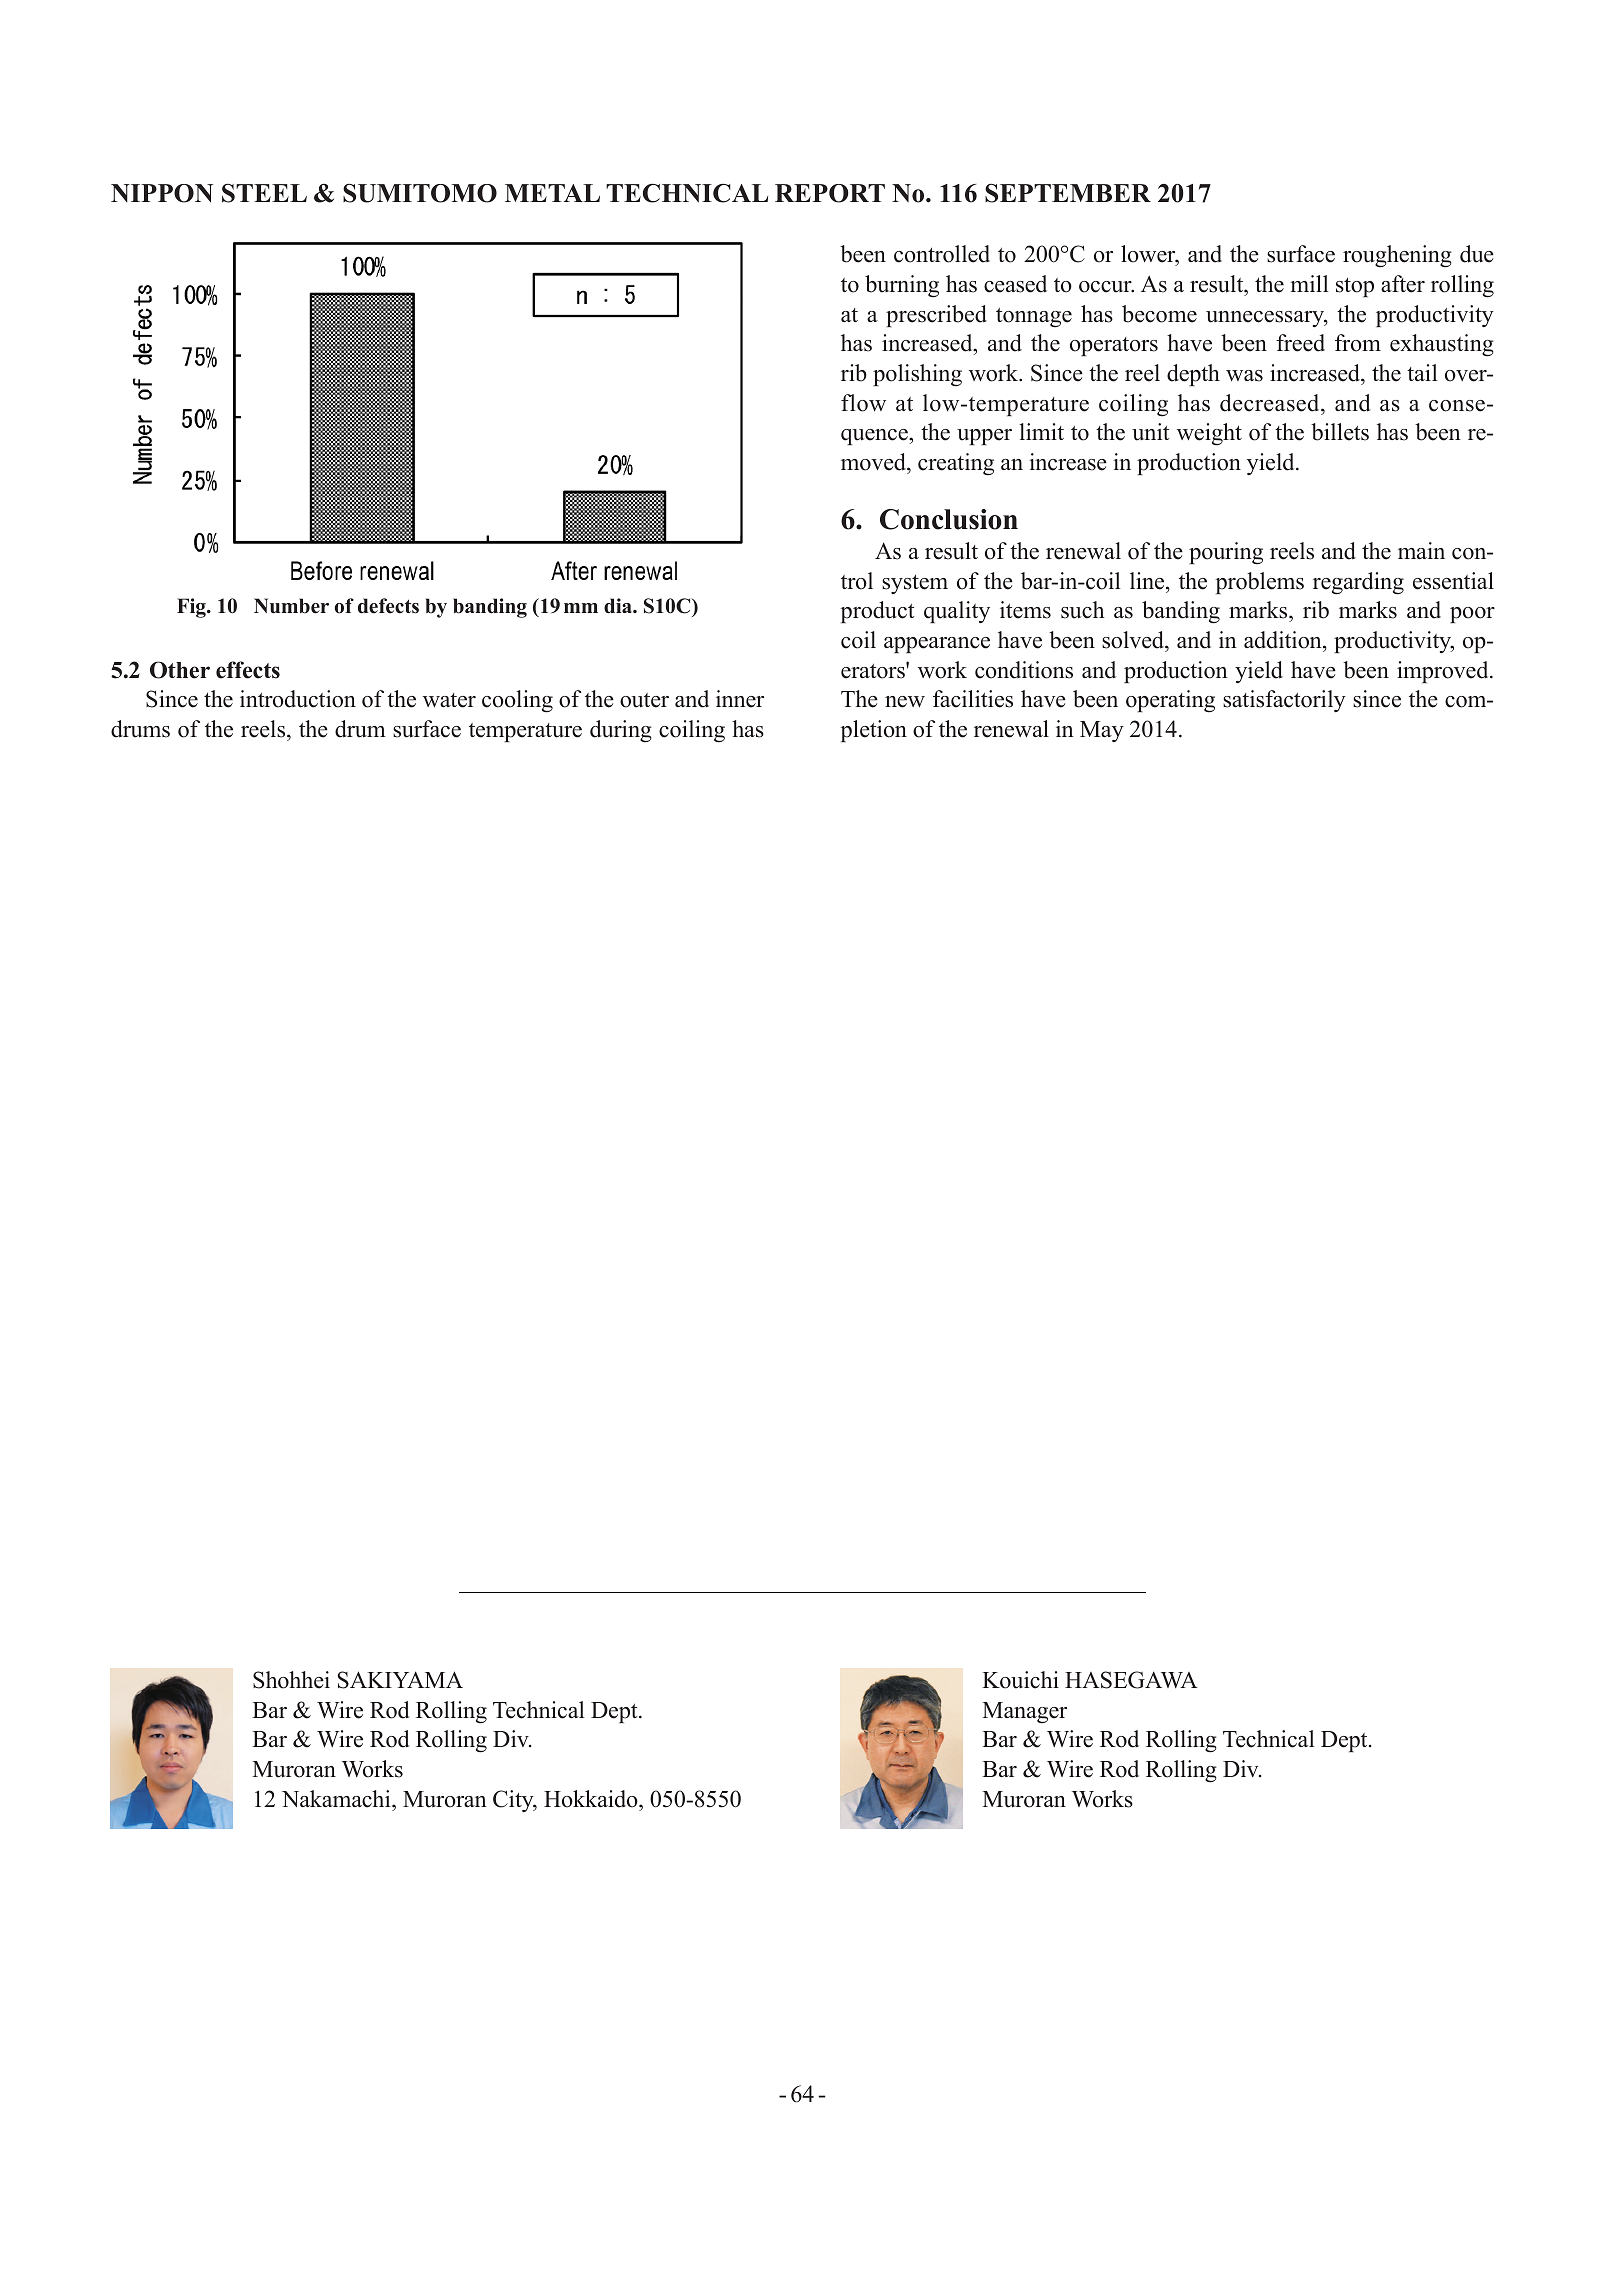 This screenshot has height=2270, width=1605. Describe the element at coordinates (1309, 283) in the screenshot. I see `mill` at that location.
